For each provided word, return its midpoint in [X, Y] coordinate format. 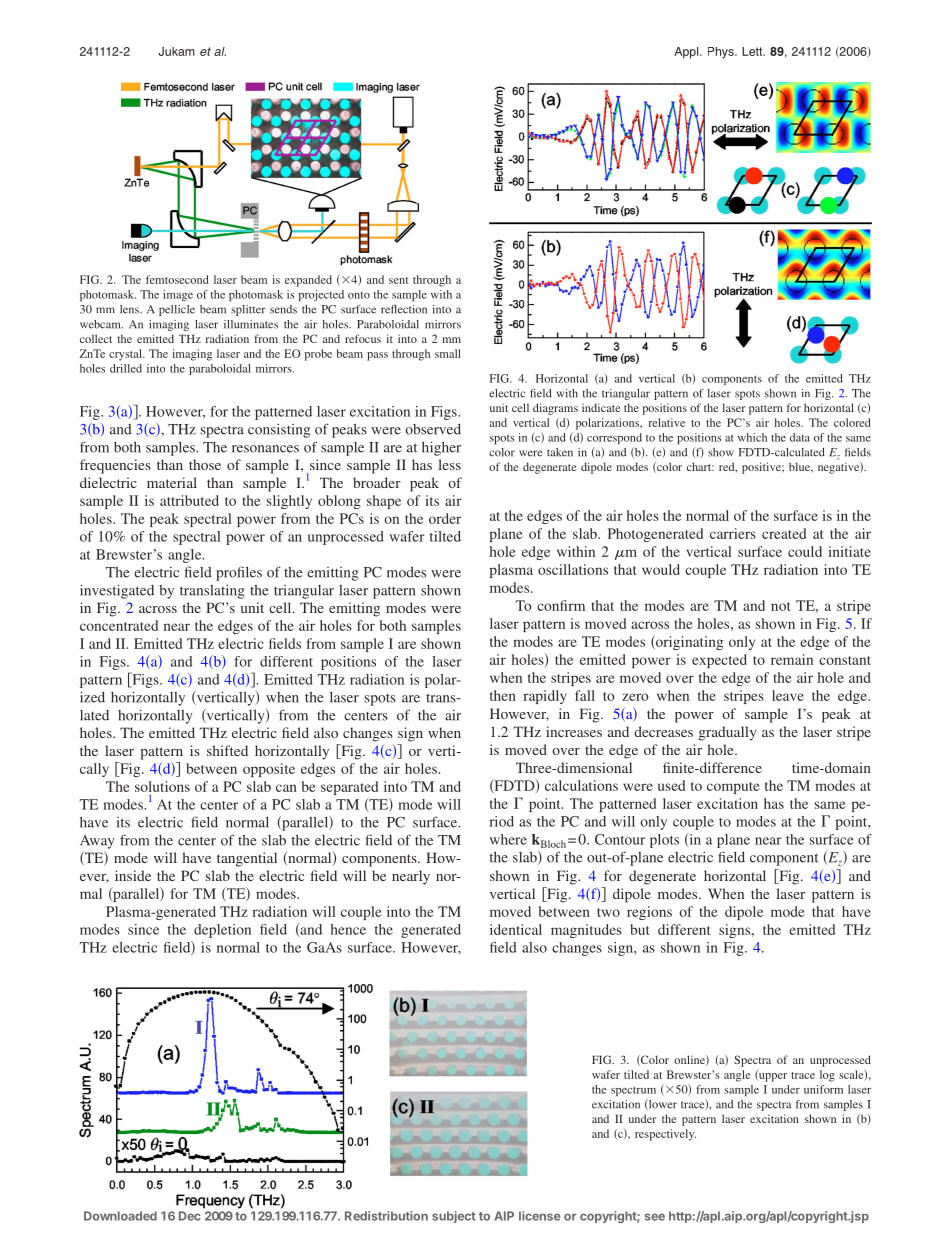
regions [649, 913]
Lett [753, 51]
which [752, 437]
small [448, 353]
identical [516, 929]
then [503, 695]
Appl [687, 53]
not [780, 606]
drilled [126, 368]
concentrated [119, 625]
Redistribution [386, 1216]
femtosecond [177, 279]
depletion [222, 931]
